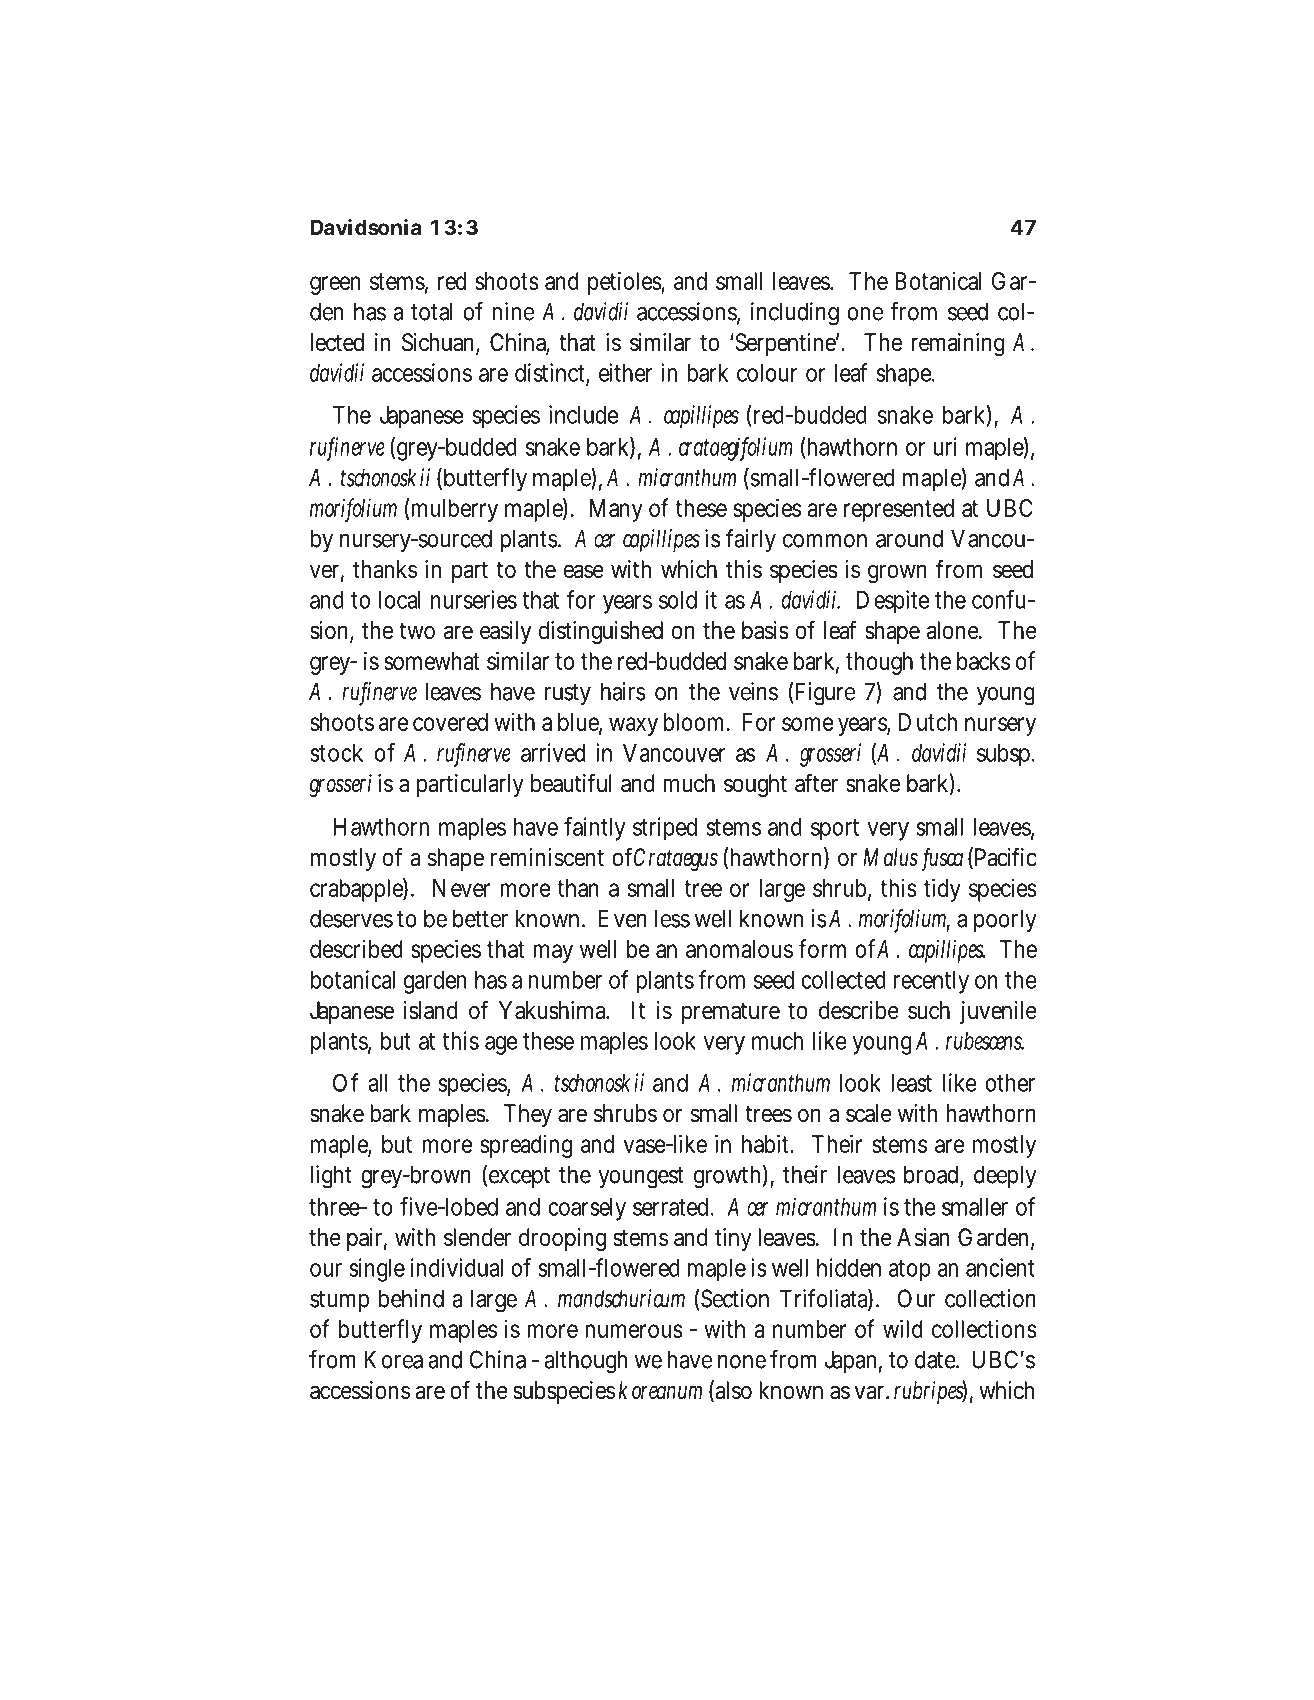 The height and width of the image is (1700, 1314). What do you see at coordinates (450, 722) in the image?
I see `covered` at bounding box center [450, 722].
